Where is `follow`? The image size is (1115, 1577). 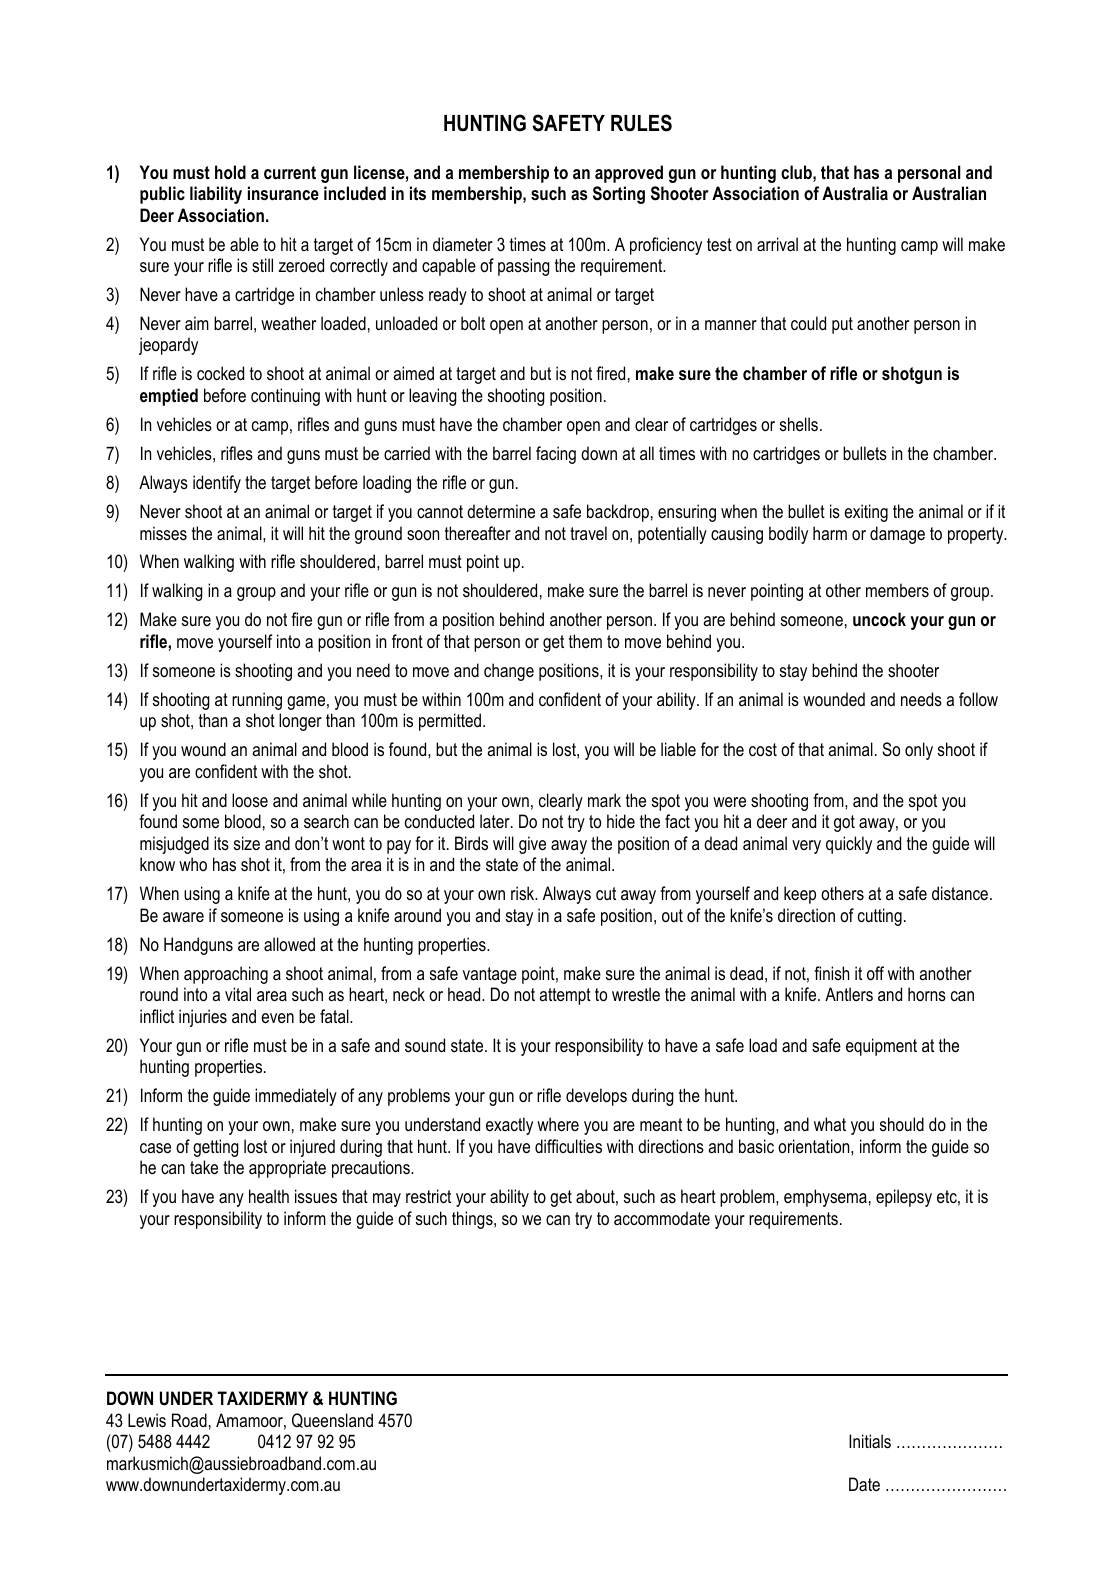 follow is located at coordinates (978, 699).
